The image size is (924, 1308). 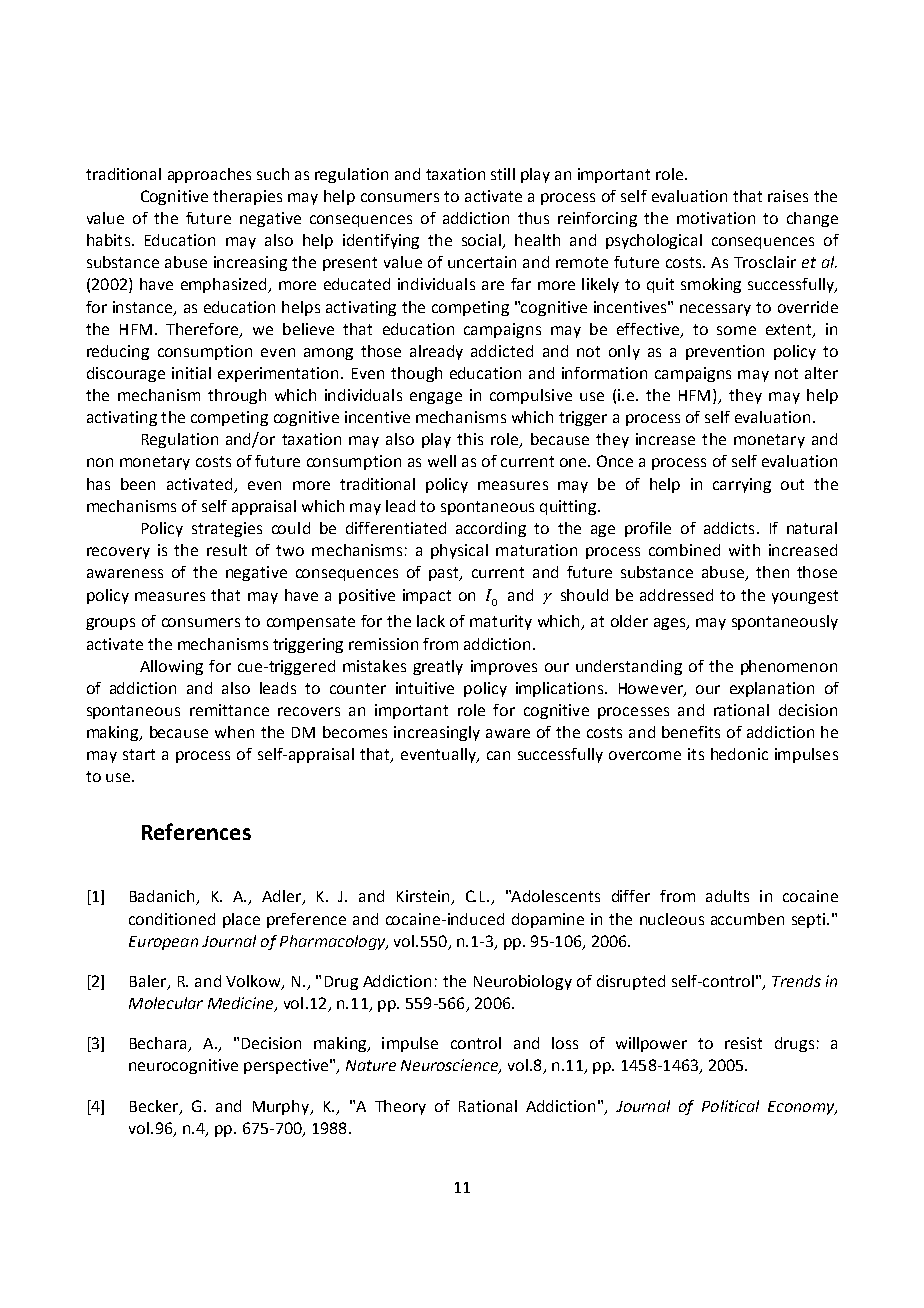 What do you see at coordinates (209, 175) in the page?
I see `approaches` at bounding box center [209, 175].
